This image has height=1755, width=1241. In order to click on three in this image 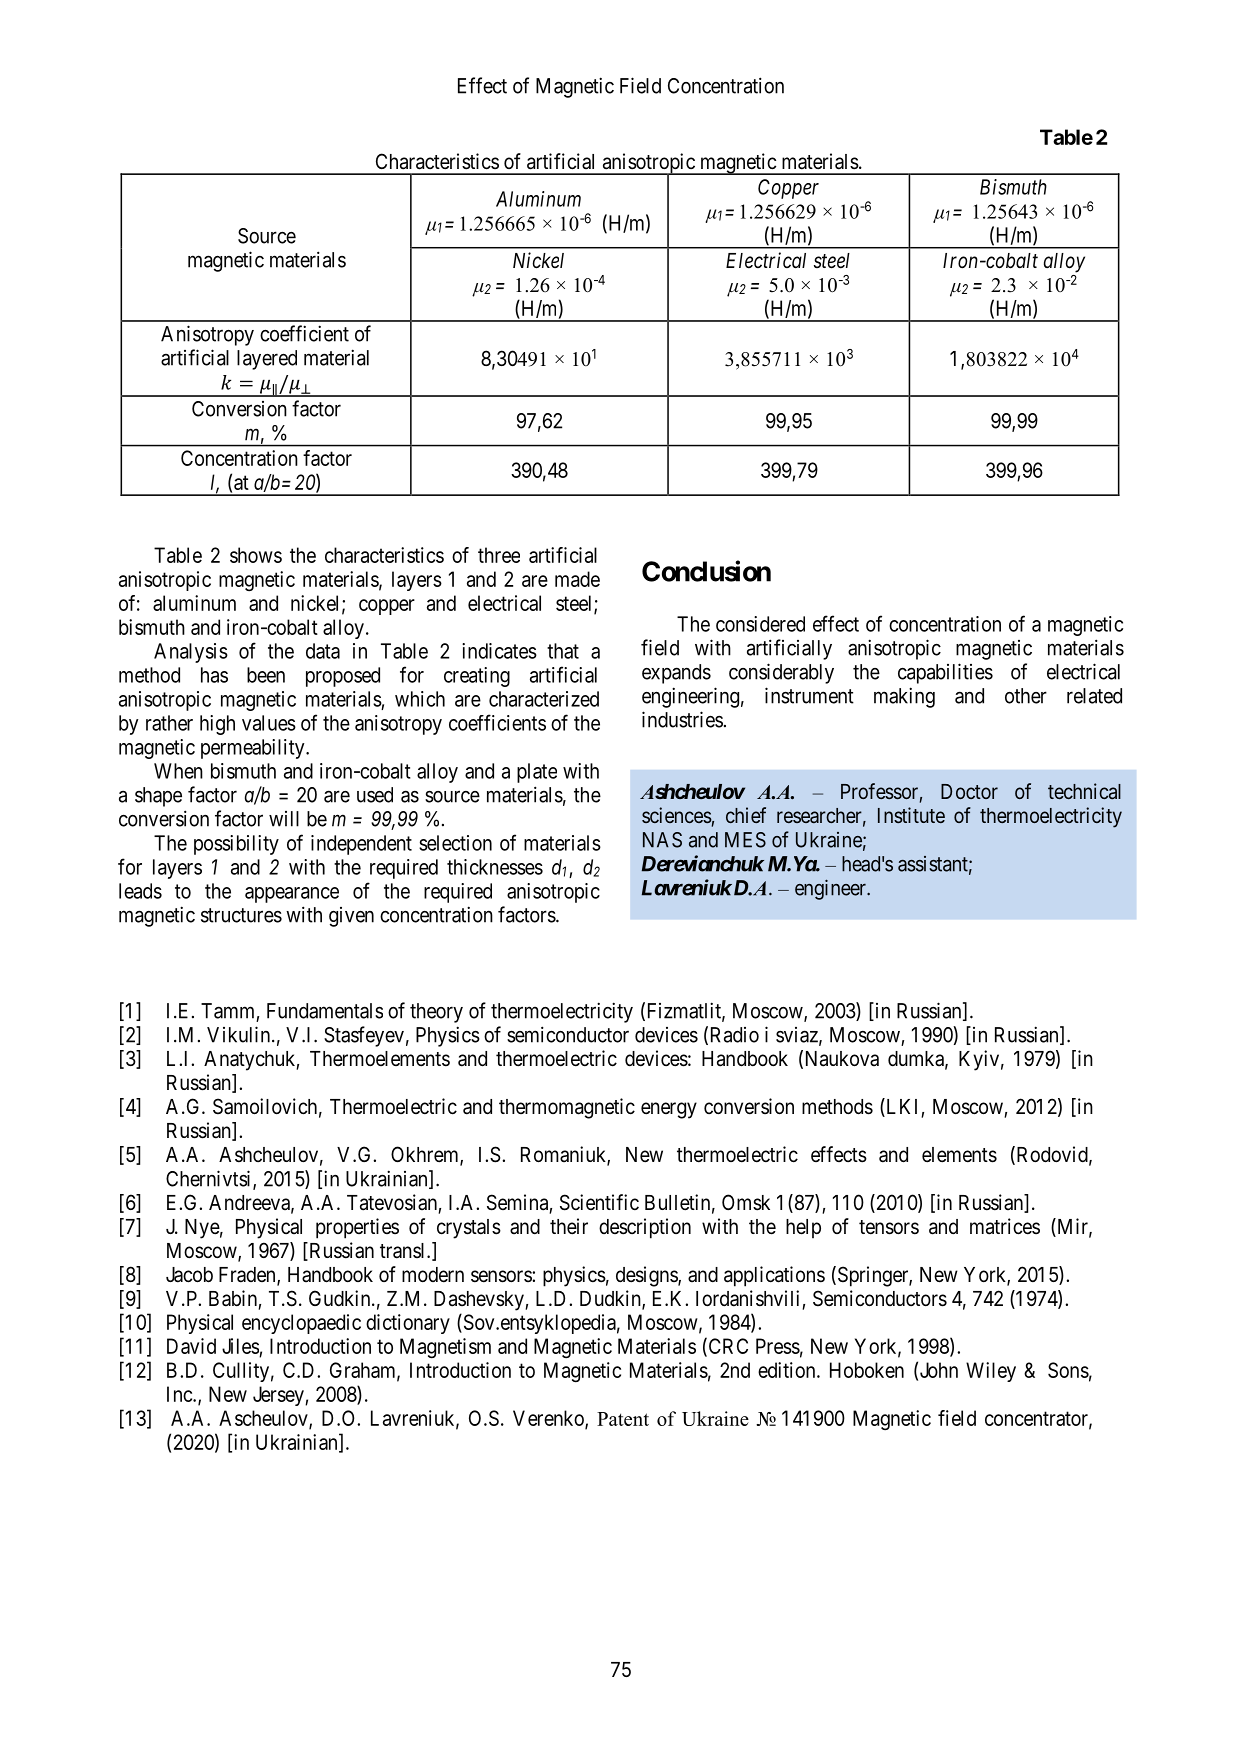, I will do `click(499, 555)`.
